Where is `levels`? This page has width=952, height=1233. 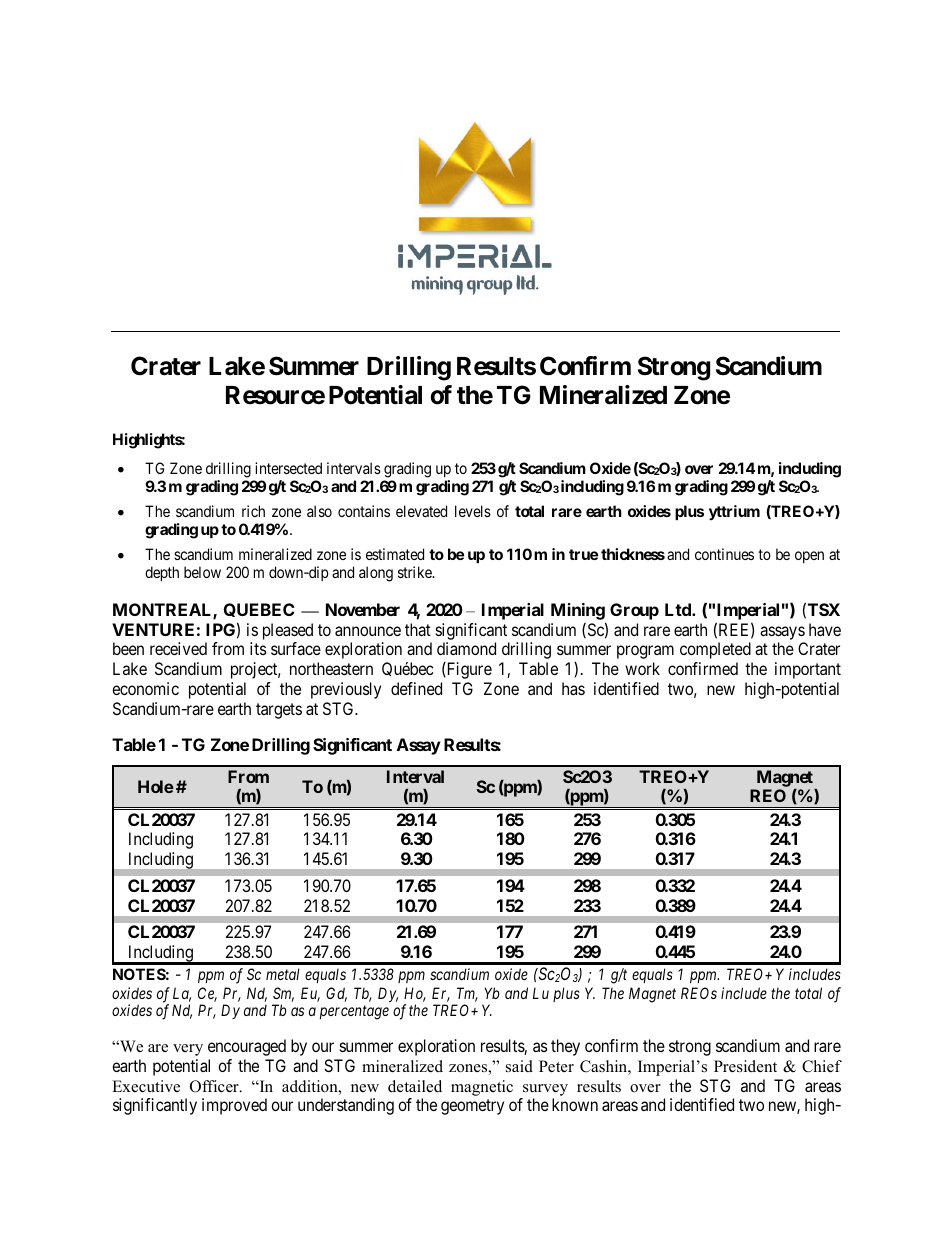
levels is located at coordinates (473, 511).
